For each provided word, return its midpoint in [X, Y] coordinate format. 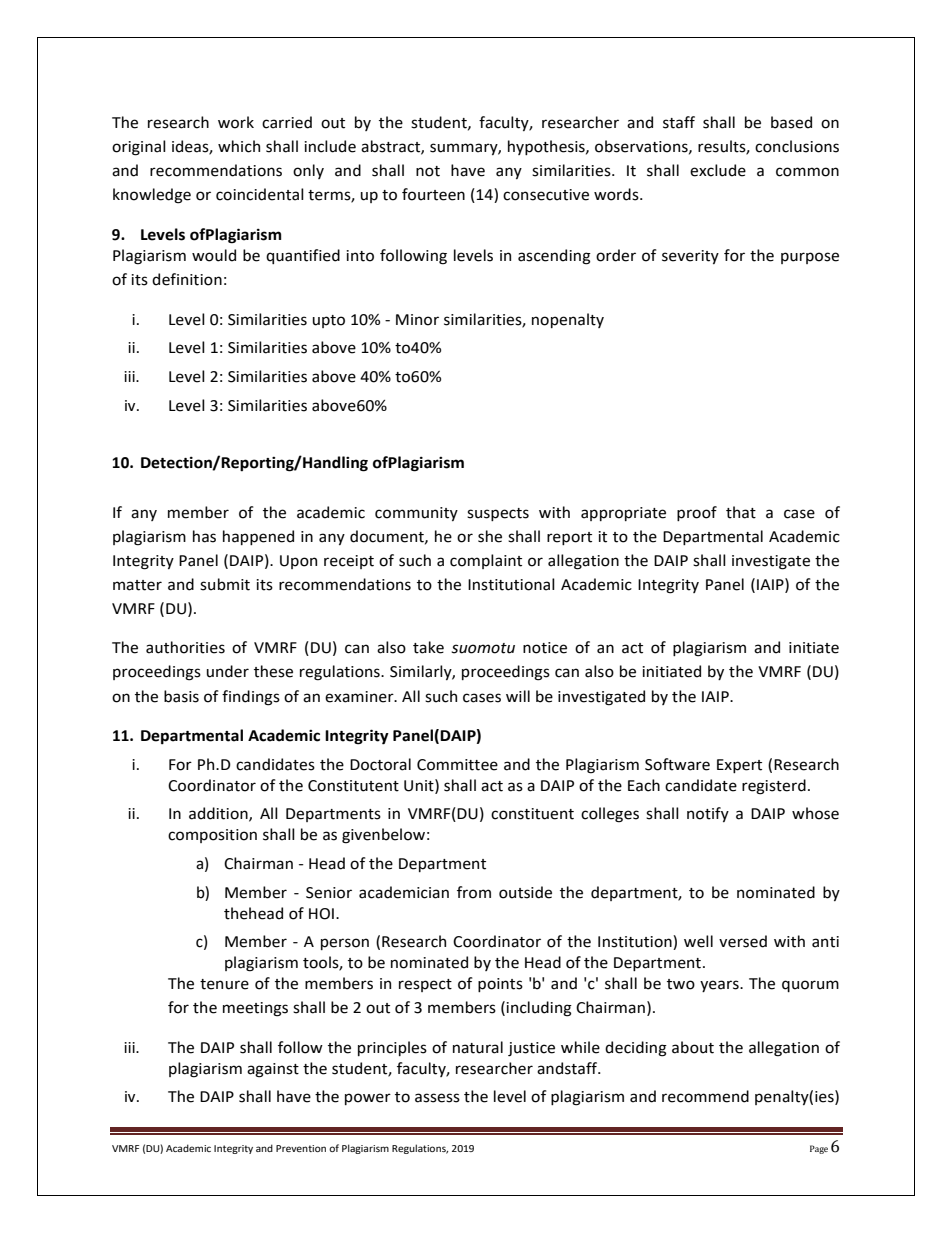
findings [251, 698]
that [741, 512]
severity [690, 257]
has [204, 536]
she [490, 536]
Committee [457, 765]
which [239, 146]
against [273, 1070]
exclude [718, 170]
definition [187, 279]
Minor [417, 320]
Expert [739, 766]
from [474, 892]
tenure [224, 984]
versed [743, 941]
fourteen [433, 194]
